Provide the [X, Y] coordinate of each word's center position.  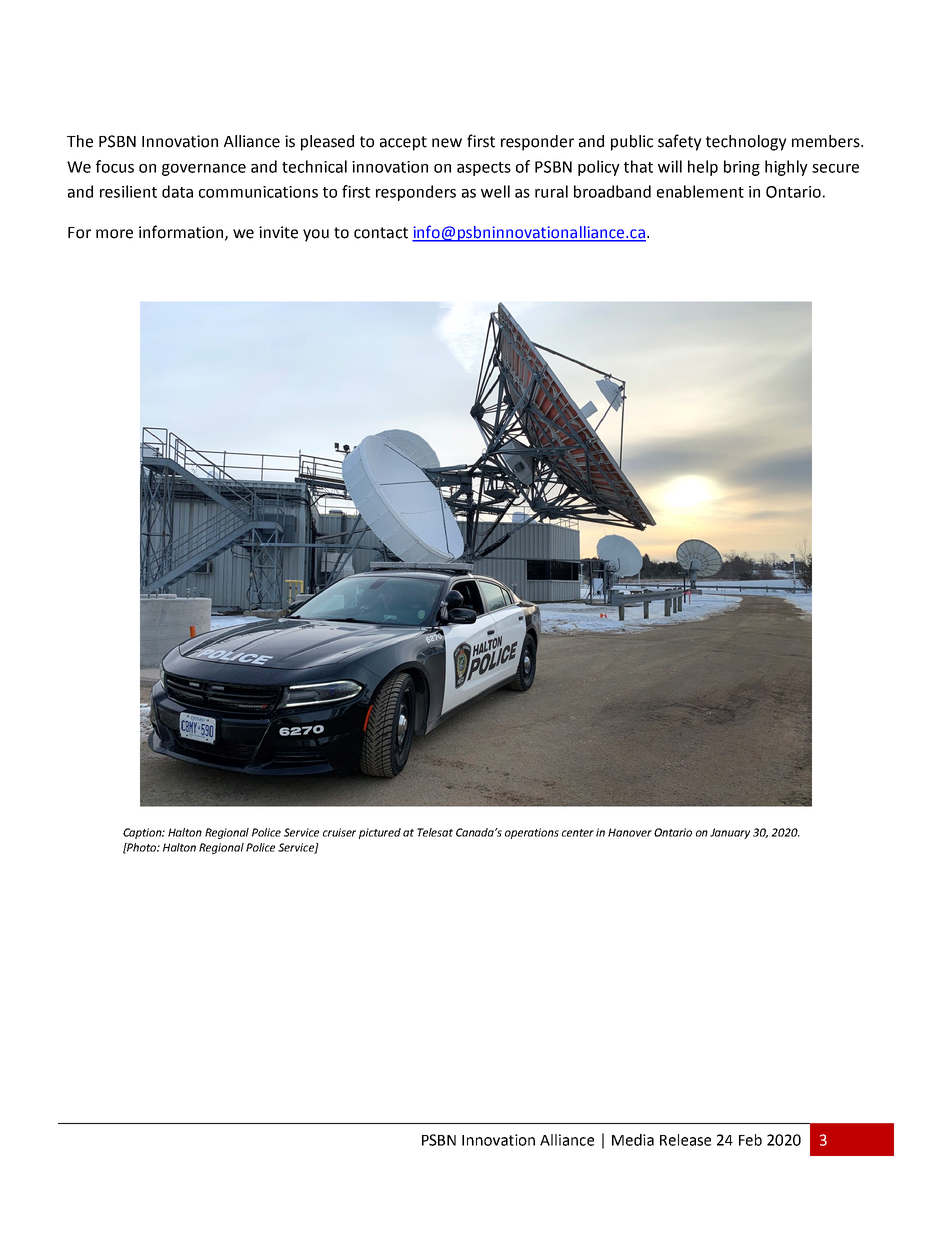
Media [633, 1140]
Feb [750, 1140]
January [730, 833]
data [177, 191]
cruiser [339, 832]
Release [685, 1140]
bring [742, 168]
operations [532, 833]
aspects [484, 169]
